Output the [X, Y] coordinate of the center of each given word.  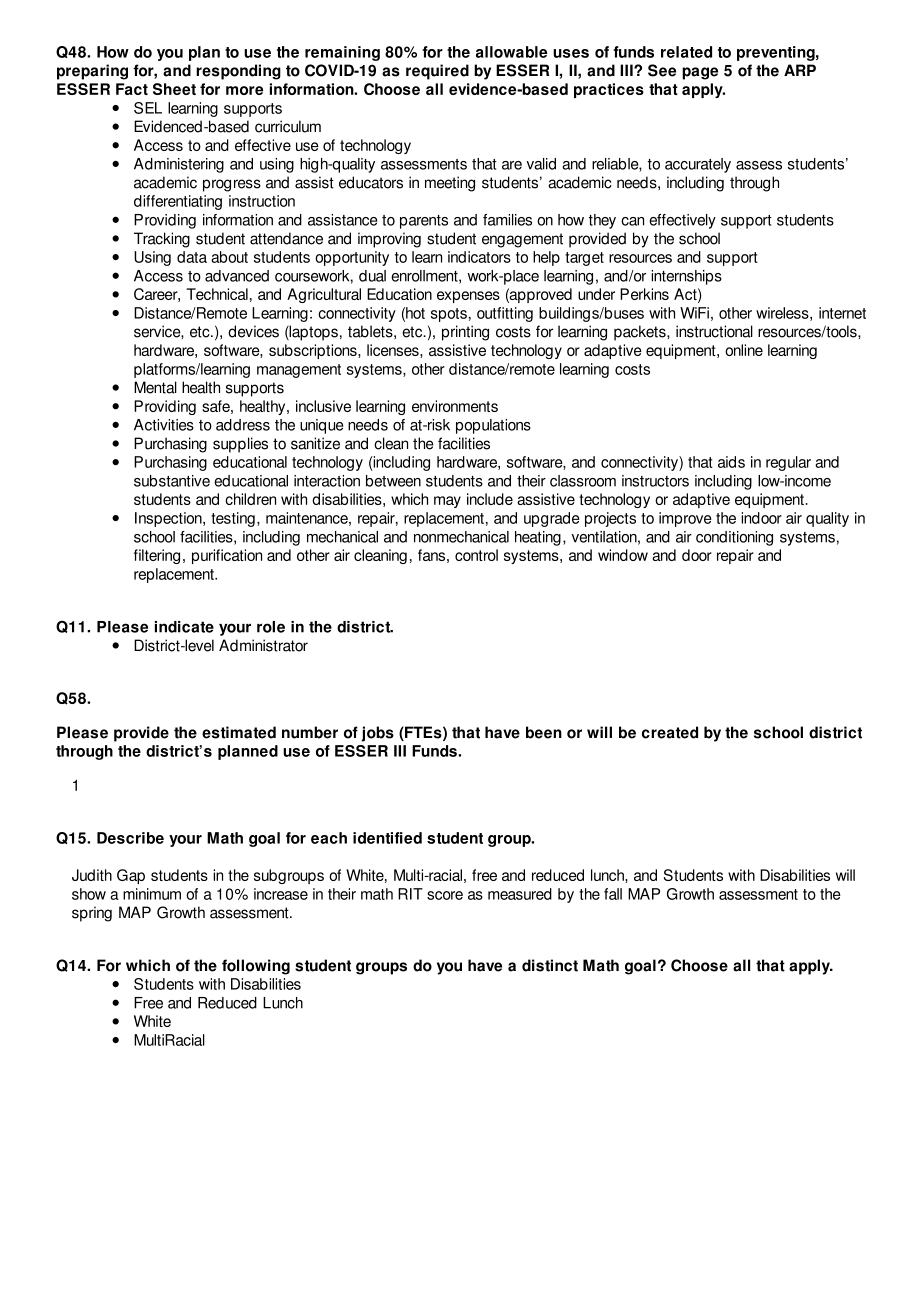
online [744, 350]
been [544, 732]
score [445, 895]
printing [465, 333]
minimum [152, 894]
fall [613, 894]
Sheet [174, 89]
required [437, 72]
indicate [184, 627]
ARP [800, 70]
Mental [155, 387]
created [670, 732]
